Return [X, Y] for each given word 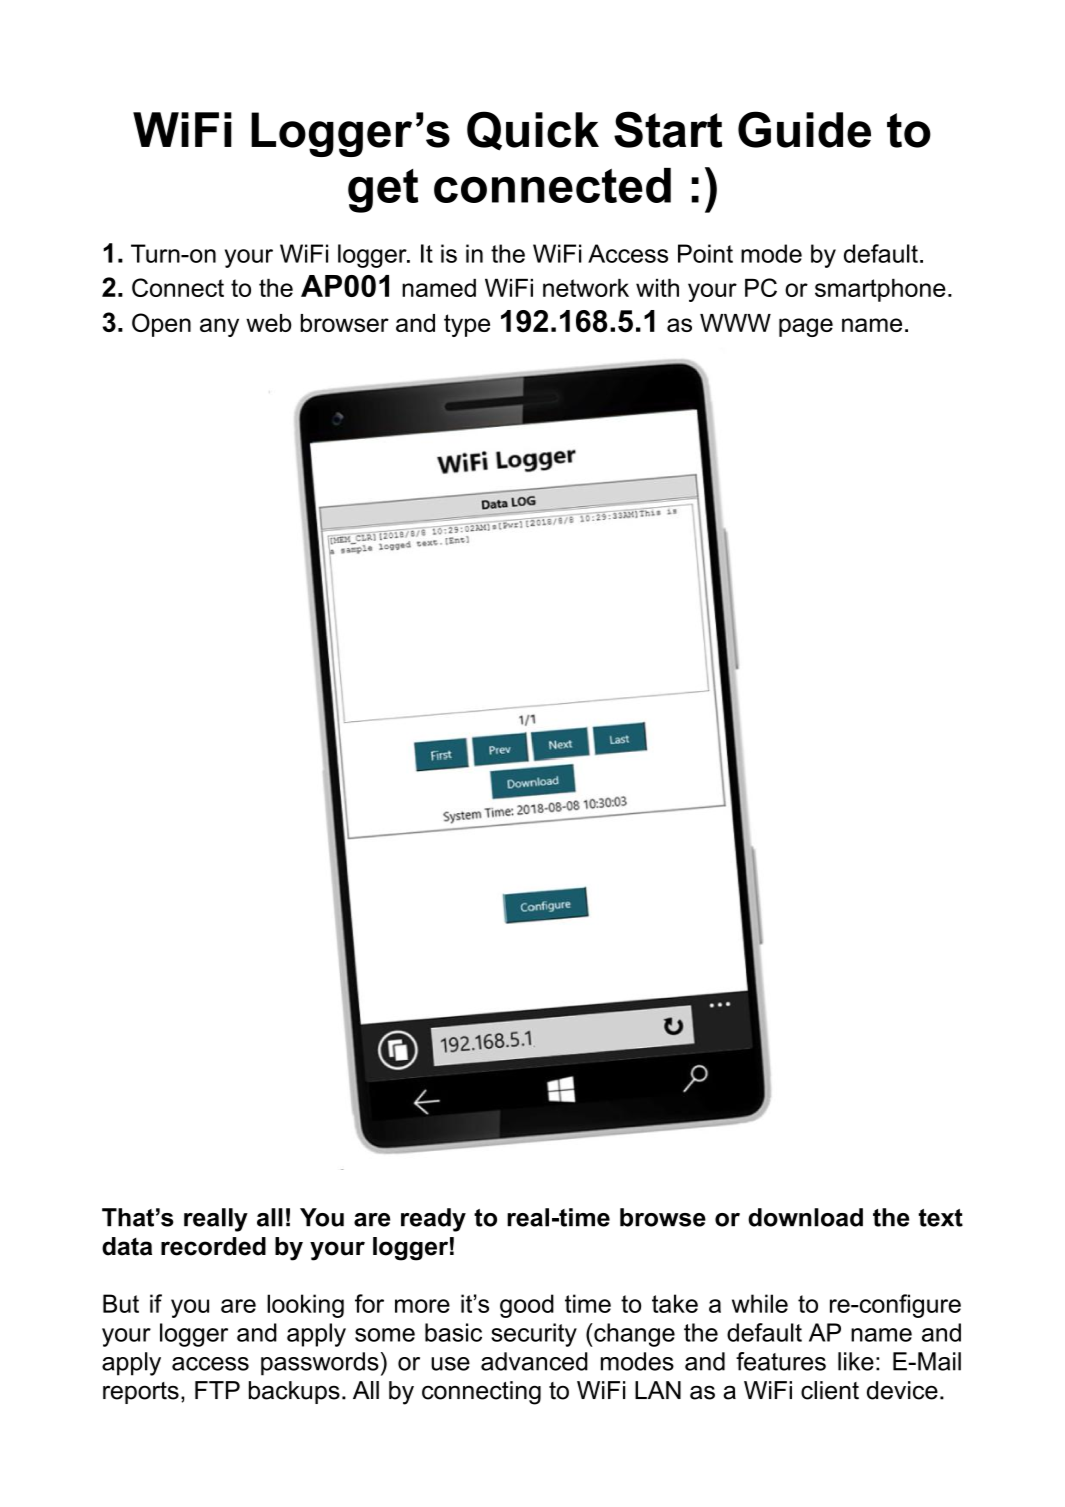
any [219, 327]
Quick [533, 131]
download [805, 1217]
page [806, 327]
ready [433, 1220]
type [467, 325]
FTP [217, 1390]
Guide [804, 129]
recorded [213, 1246]
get [383, 191]
